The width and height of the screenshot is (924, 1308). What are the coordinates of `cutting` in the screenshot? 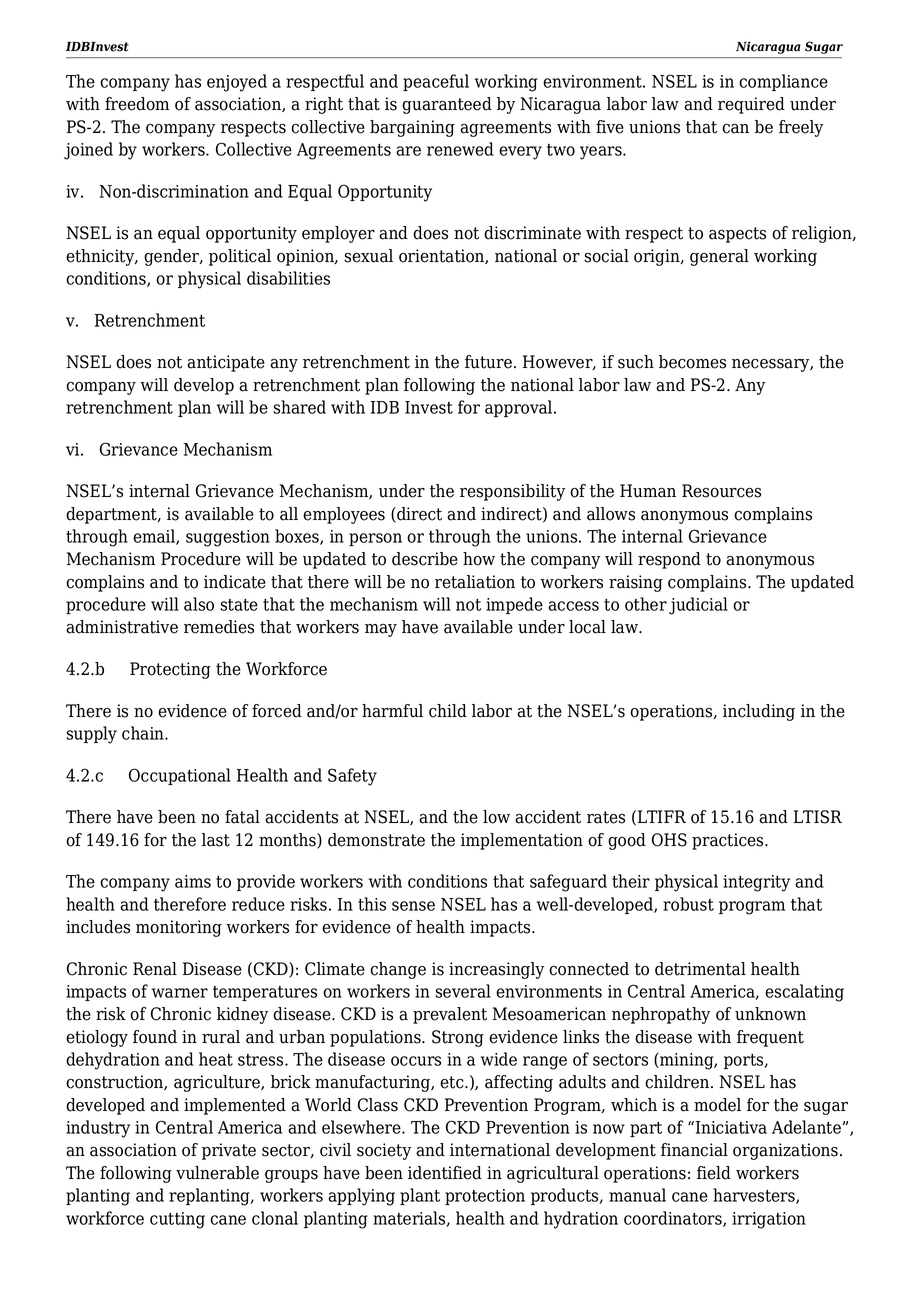 It's located at (177, 1220).
